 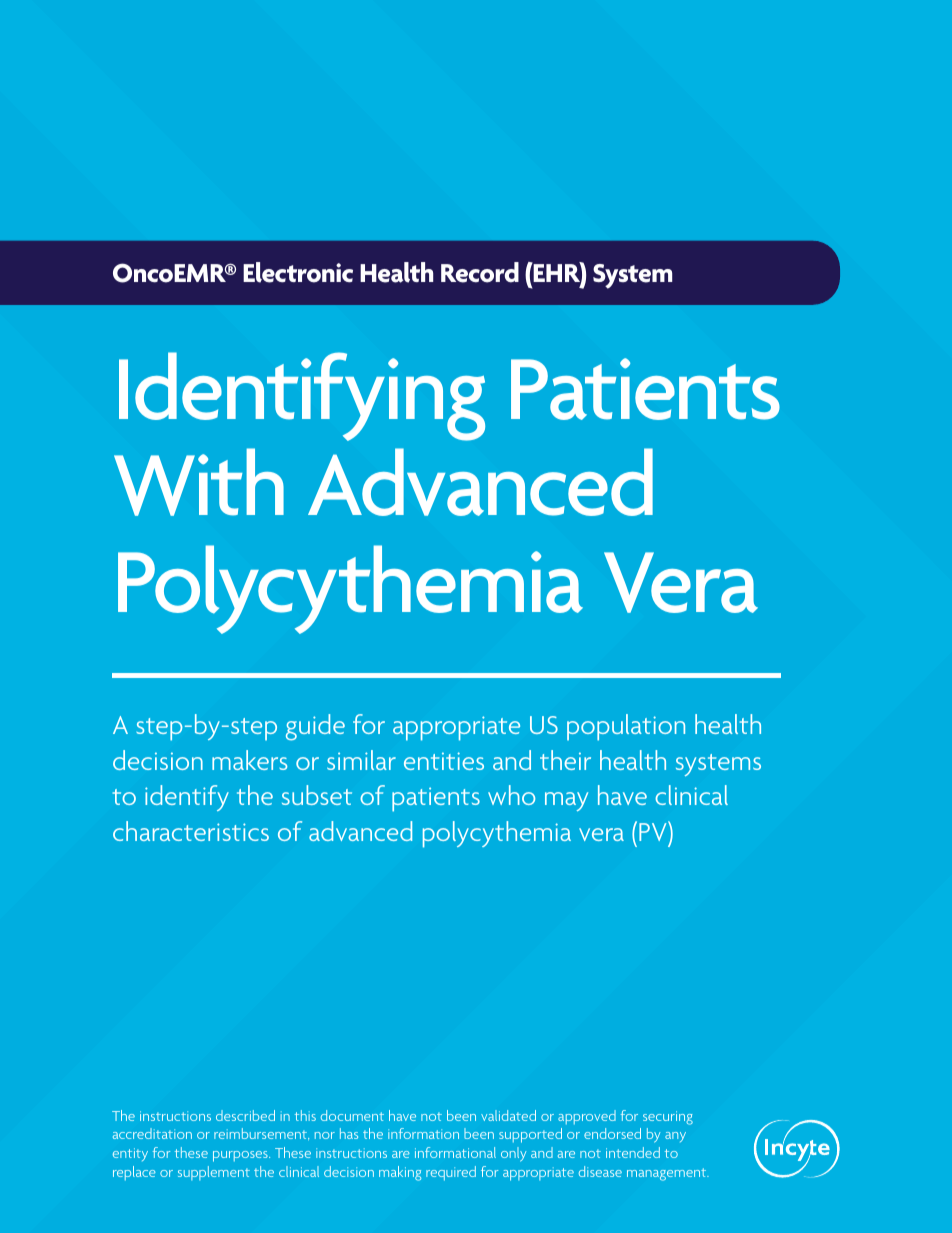 What do you see at coordinates (315, 727) in the page?
I see `guide` at bounding box center [315, 727].
